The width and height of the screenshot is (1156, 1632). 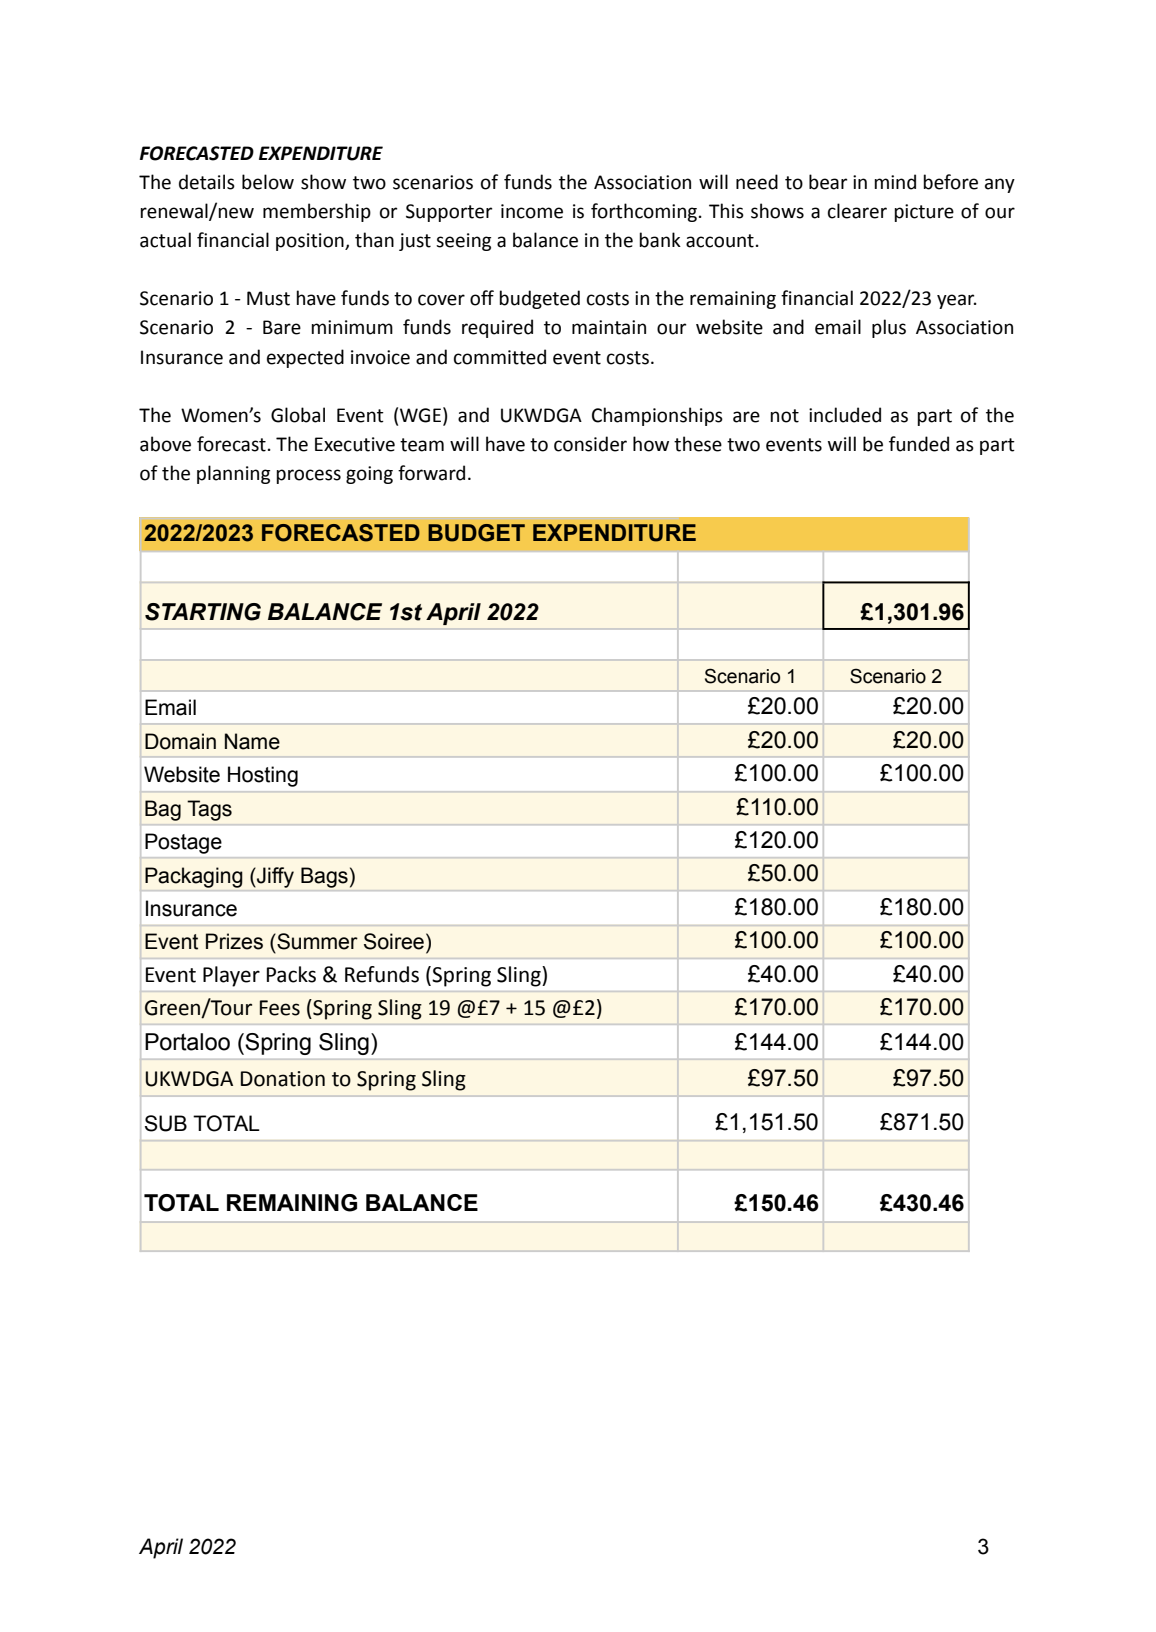 What do you see at coordinates (532, 211) in the screenshot?
I see `income` at bounding box center [532, 211].
